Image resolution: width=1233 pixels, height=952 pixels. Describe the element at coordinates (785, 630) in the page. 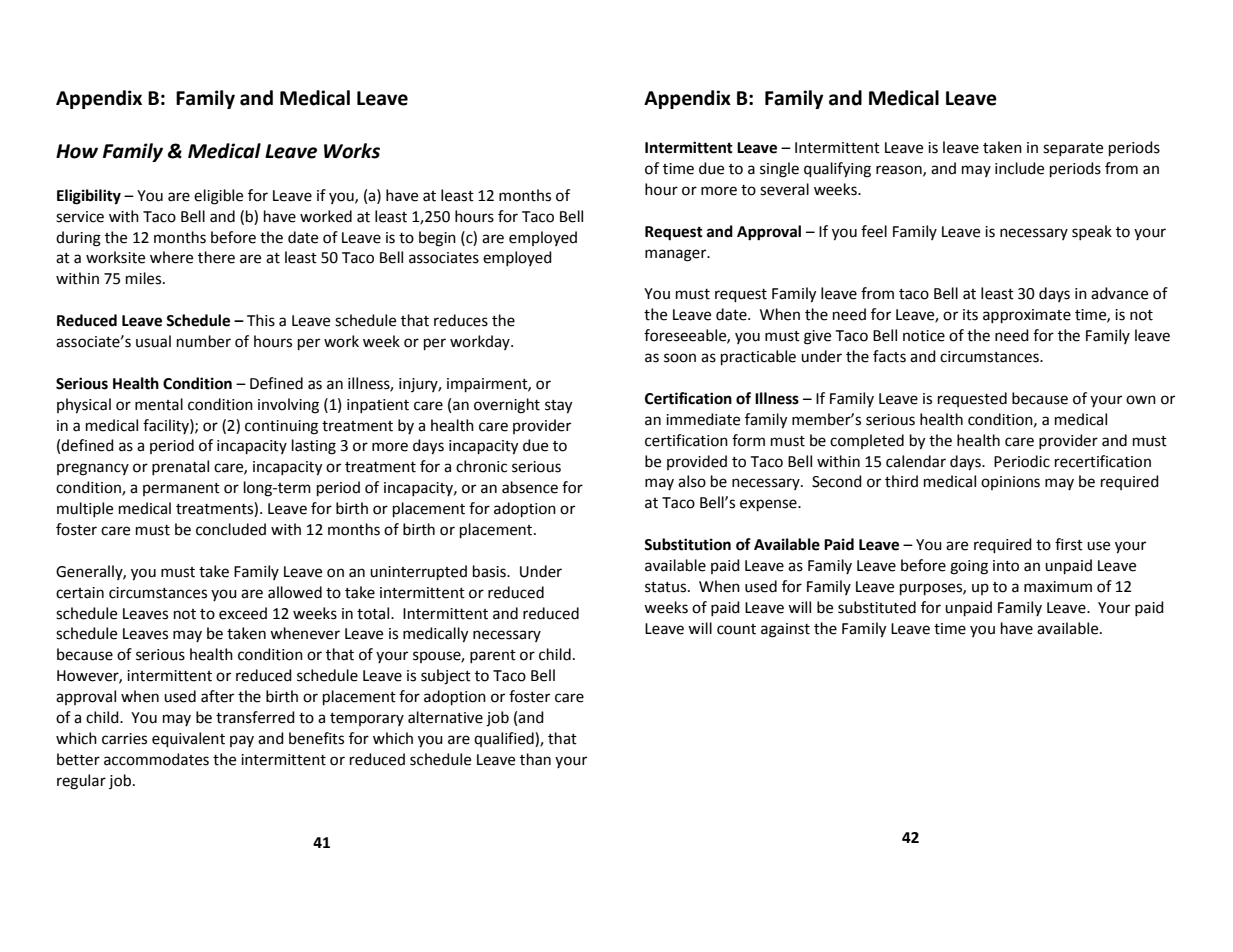

I see `against` at that location.
